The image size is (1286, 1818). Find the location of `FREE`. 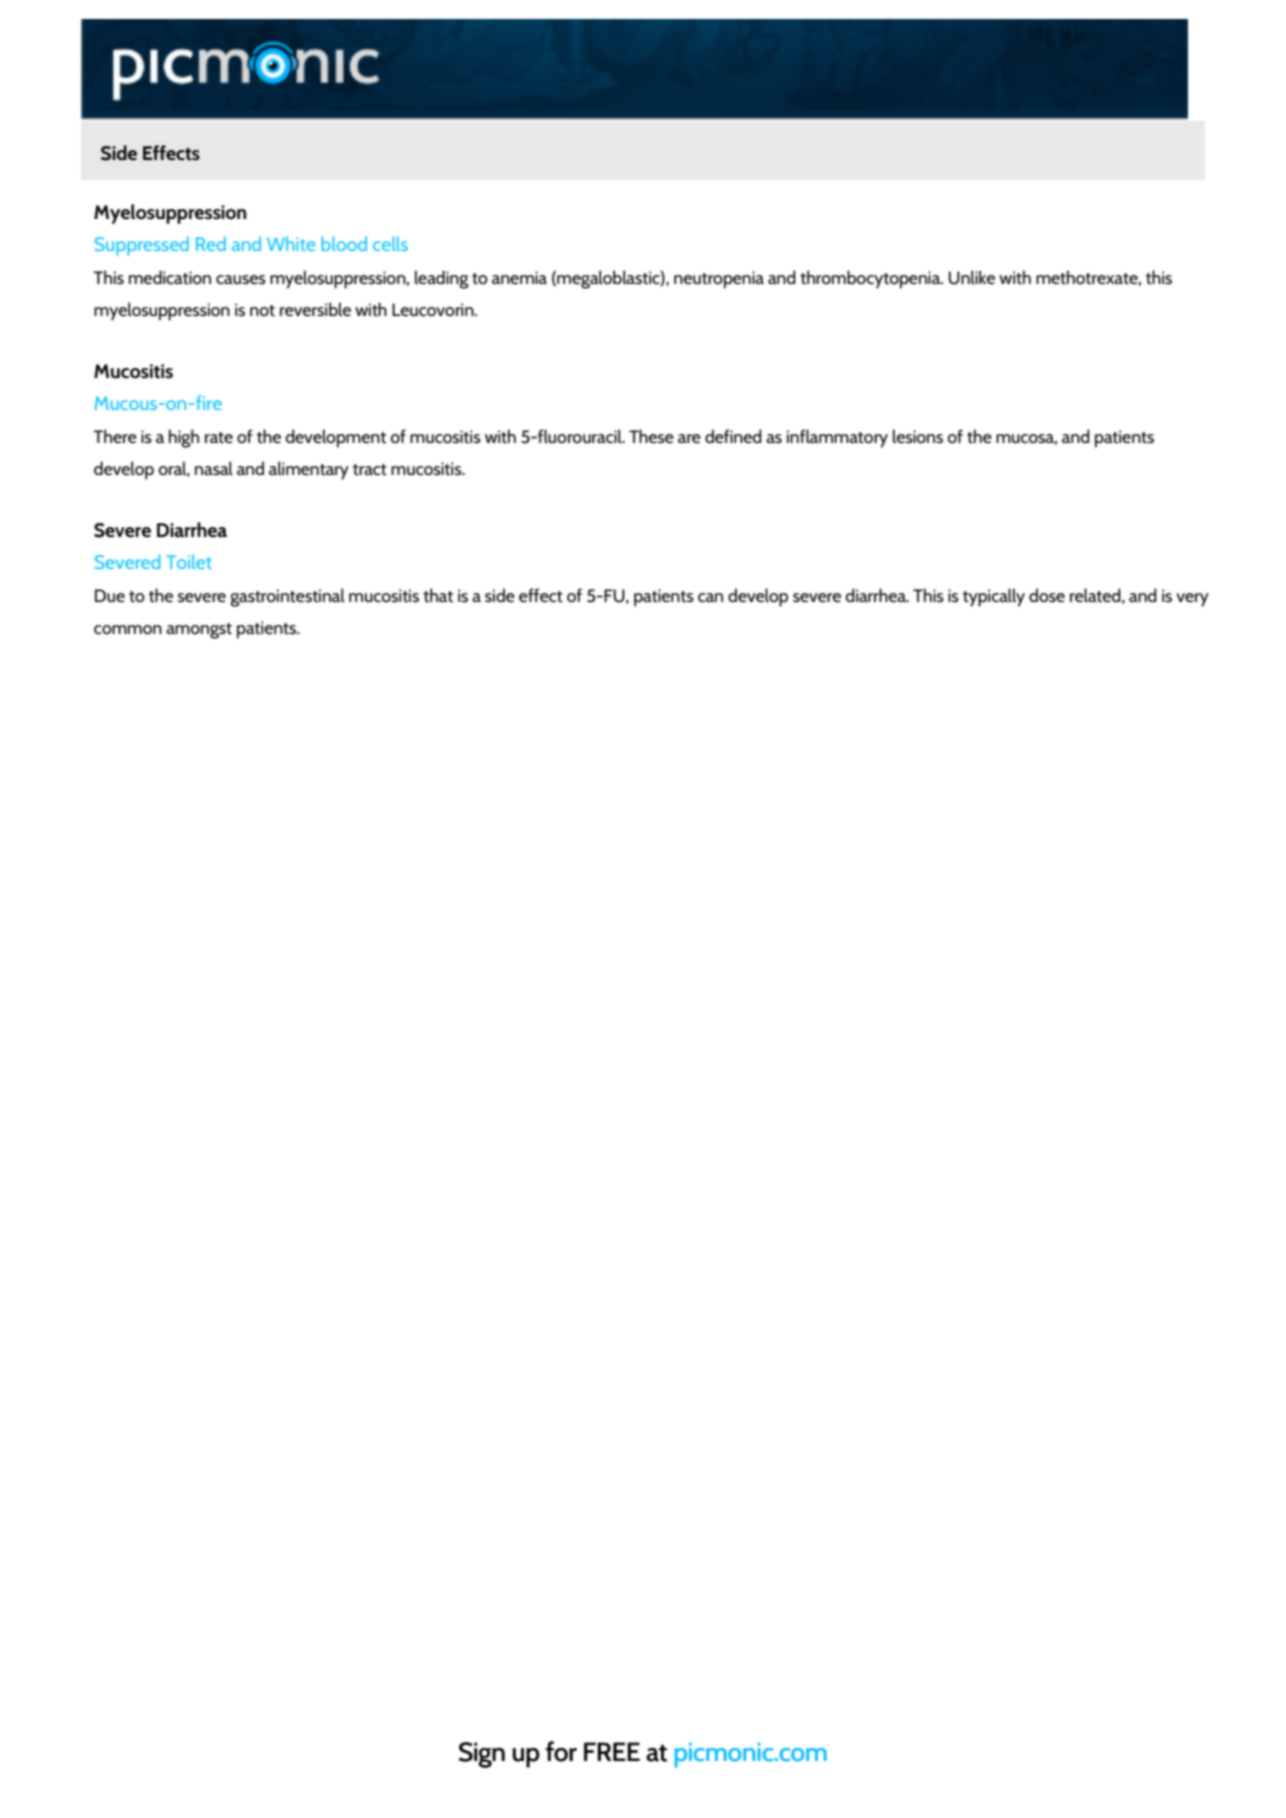

FREE is located at coordinates (612, 1751).
